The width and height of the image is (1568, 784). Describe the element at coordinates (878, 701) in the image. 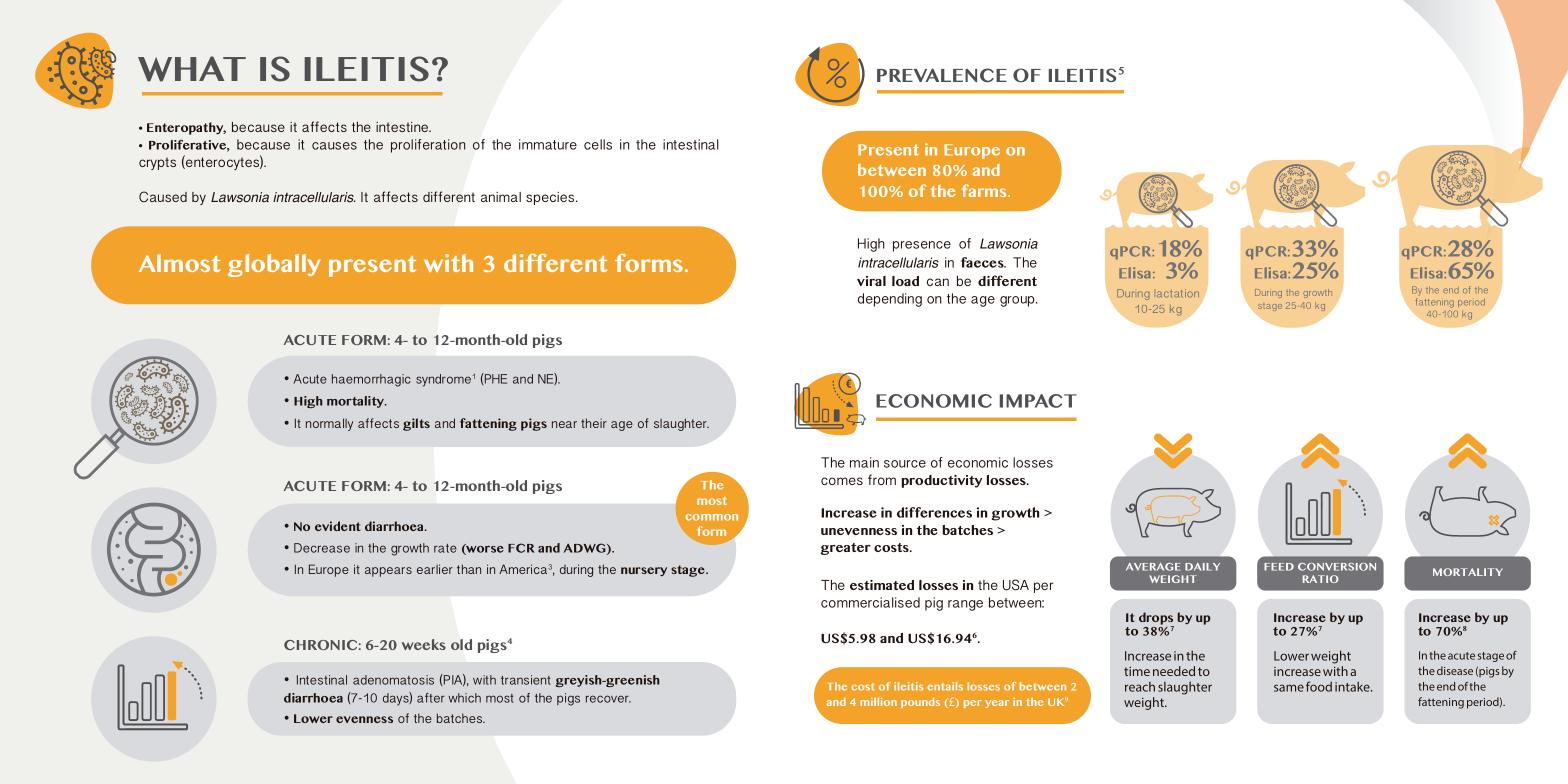

I see `million` at that location.
